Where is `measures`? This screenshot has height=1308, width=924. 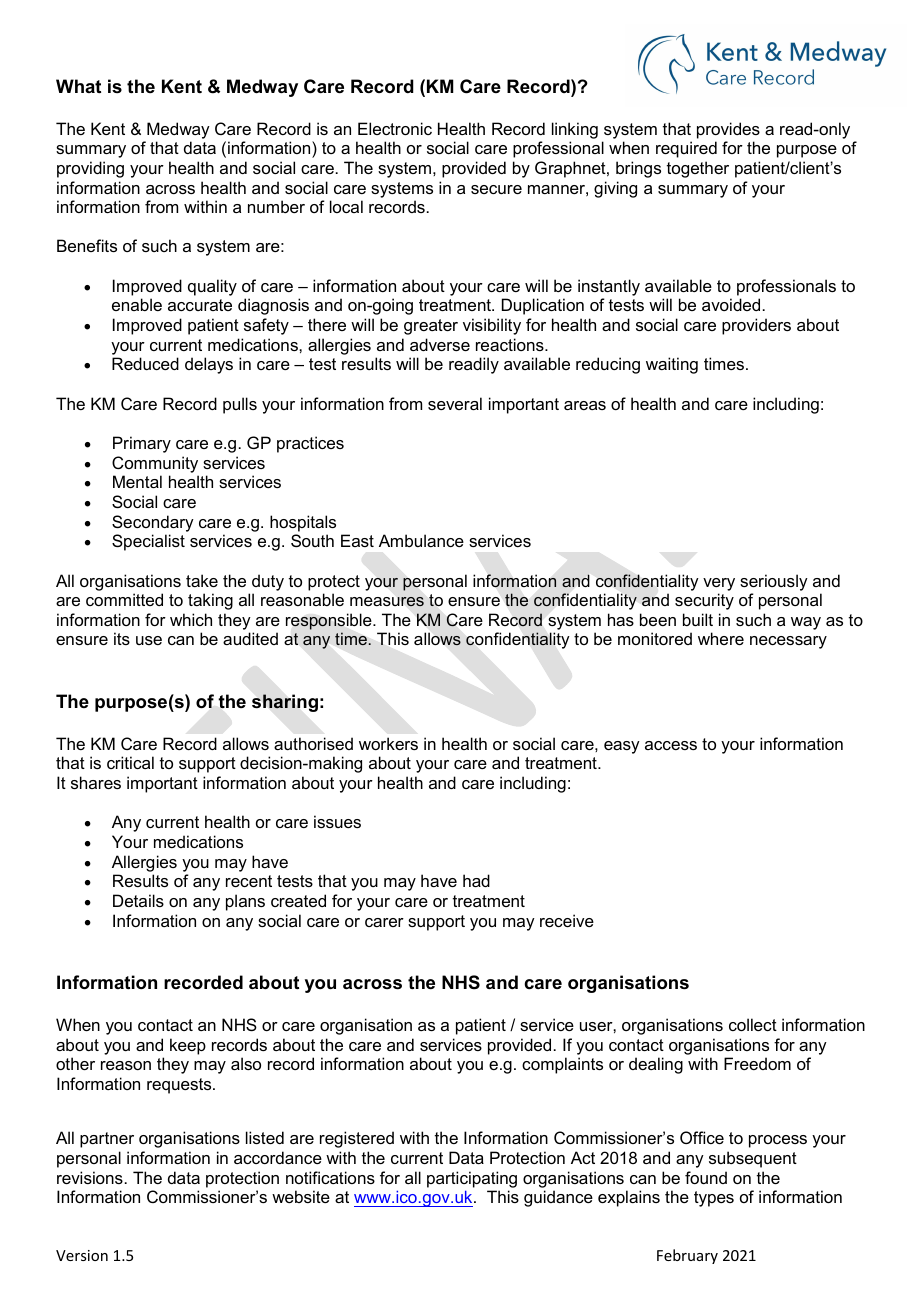
measures is located at coordinates (387, 602).
